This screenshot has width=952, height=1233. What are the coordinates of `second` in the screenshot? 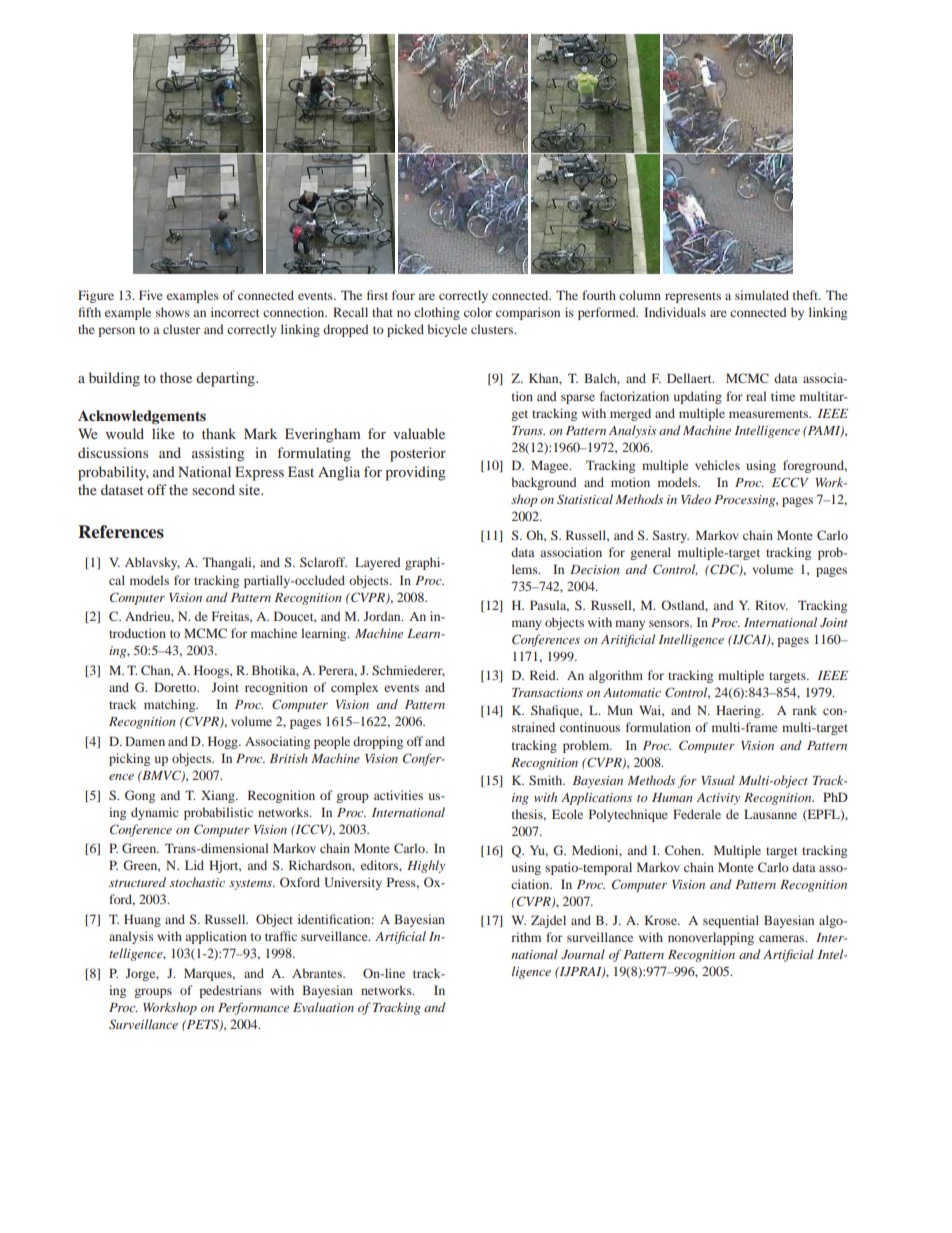 It's located at (213, 489).
